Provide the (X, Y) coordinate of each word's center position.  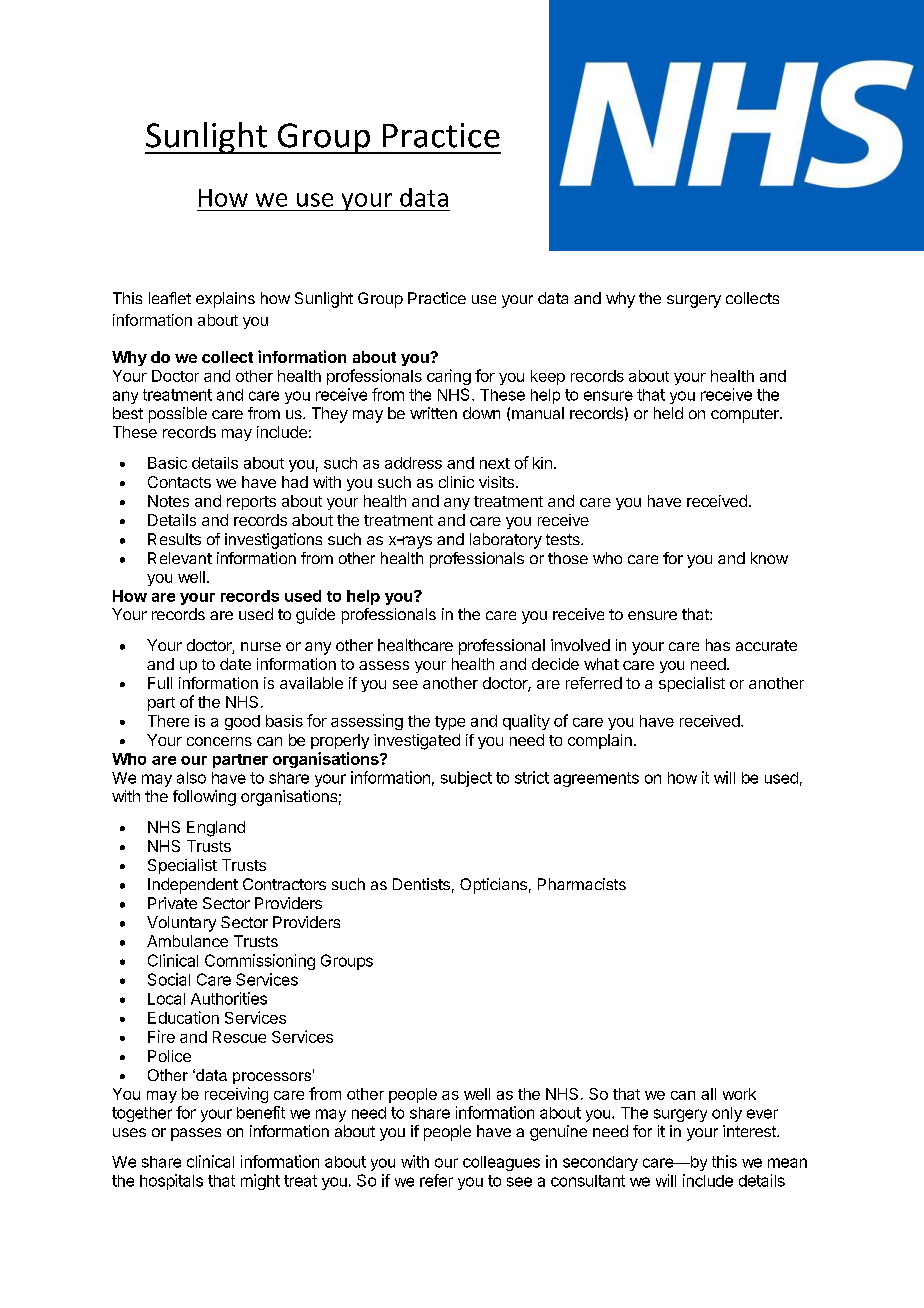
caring (449, 377)
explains (225, 300)
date (235, 664)
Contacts (179, 482)
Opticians (493, 886)
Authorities (229, 998)
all (708, 1094)
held (668, 413)
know (769, 558)
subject (466, 779)
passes (196, 1134)
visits (496, 482)
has (718, 645)
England (216, 829)
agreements (596, 779)
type (450, 723)
